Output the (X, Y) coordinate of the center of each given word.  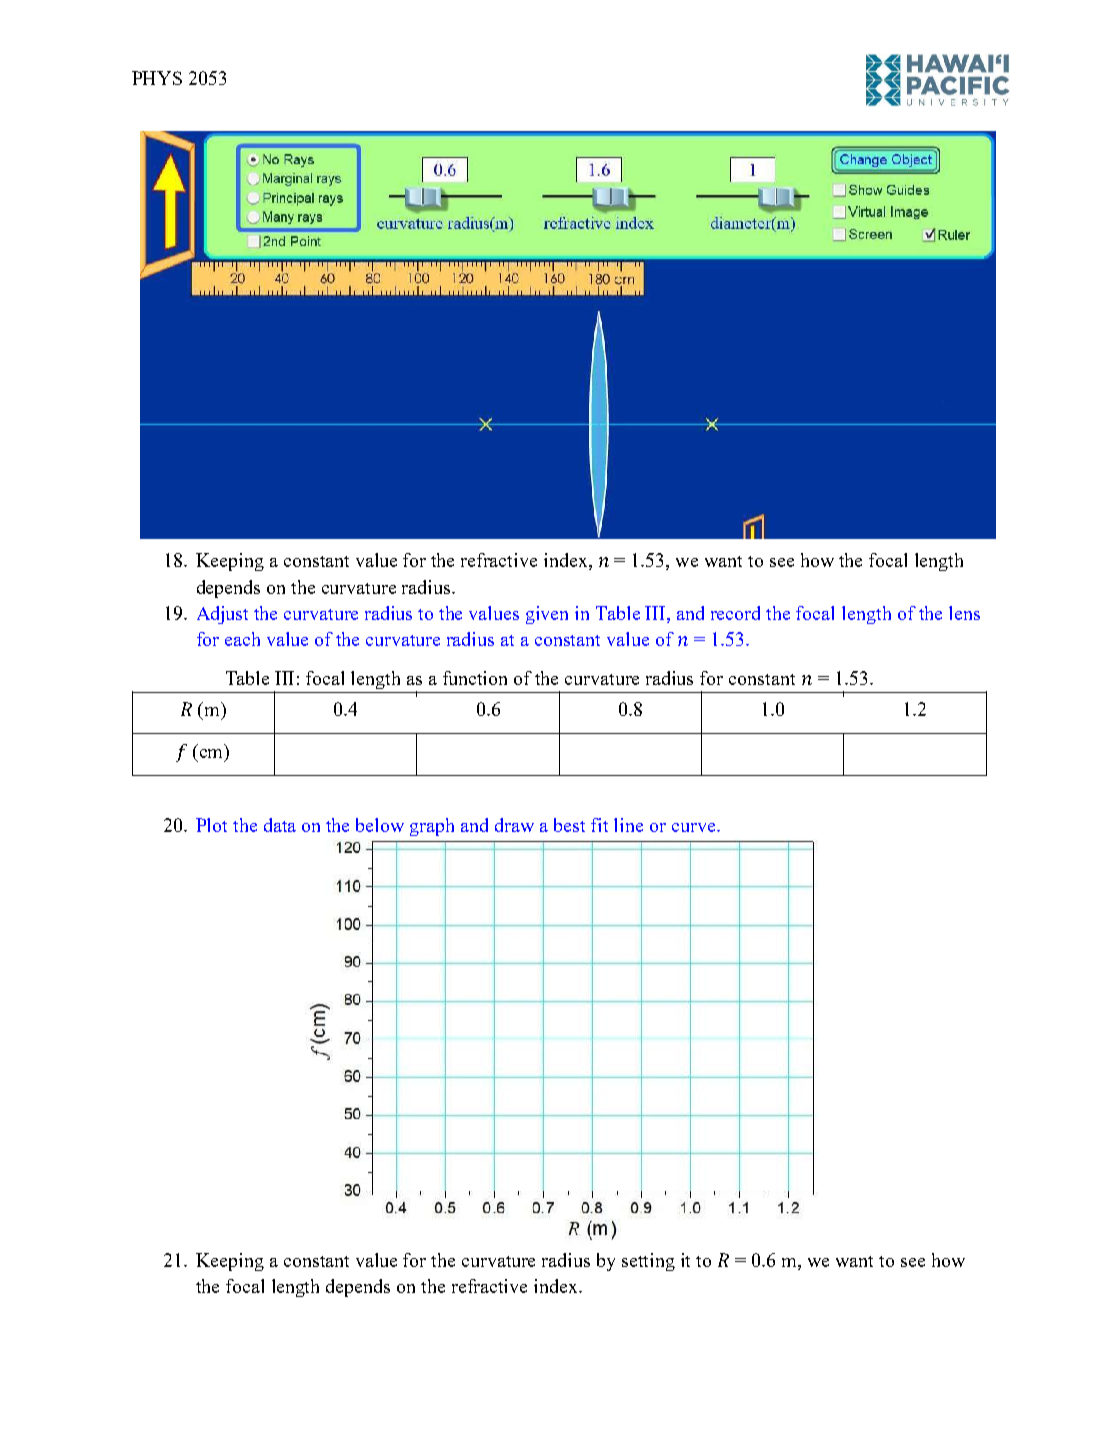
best (569, 825)
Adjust (222, 615)
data (280, 825)
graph (432, 827)
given (547, 615)
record (735, 613)
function (475, 678)
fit (599, 825)
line (628, 825)
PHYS (157, 78)
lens (964, 613)
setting (648, 1262)
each (242, 639)
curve (695, 827)
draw (514, 825)
